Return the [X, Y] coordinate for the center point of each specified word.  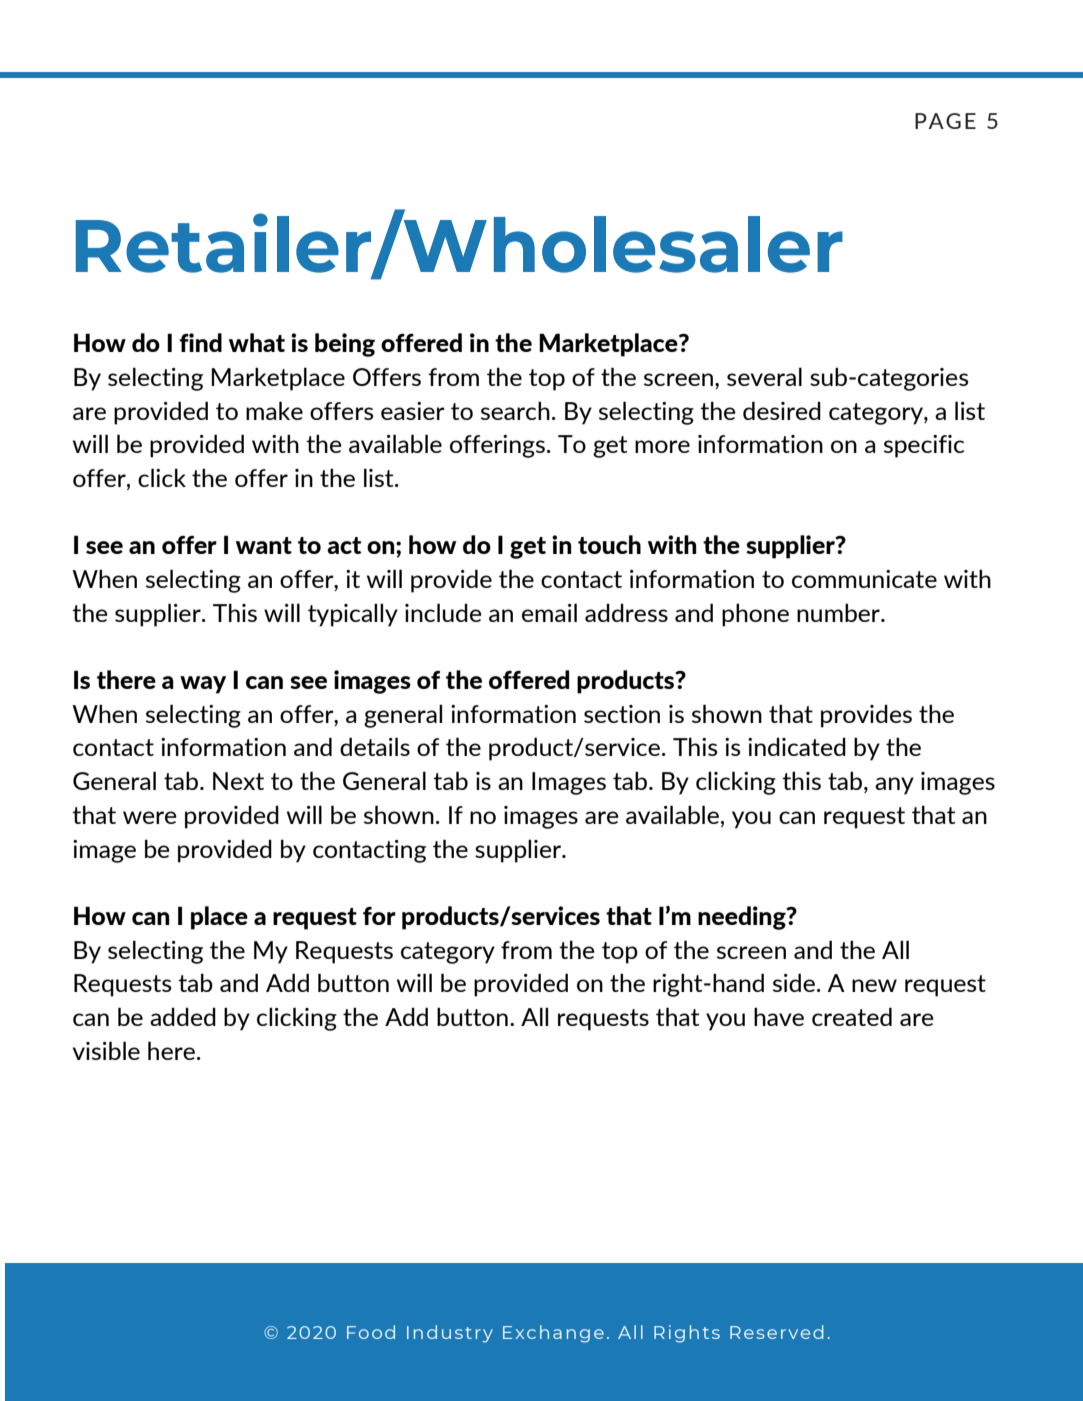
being [345, 345]
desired [782, 410]
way [203, 685]
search [515, 410]
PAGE [945, 121]
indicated [797, 746]
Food [371, 1332]
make [274, 410]
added [183, 1016]
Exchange [553, 1334]
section [622, 714]
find [200, 342]
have [779, 1016]
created [852, 1016]
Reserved [777, 1332]
